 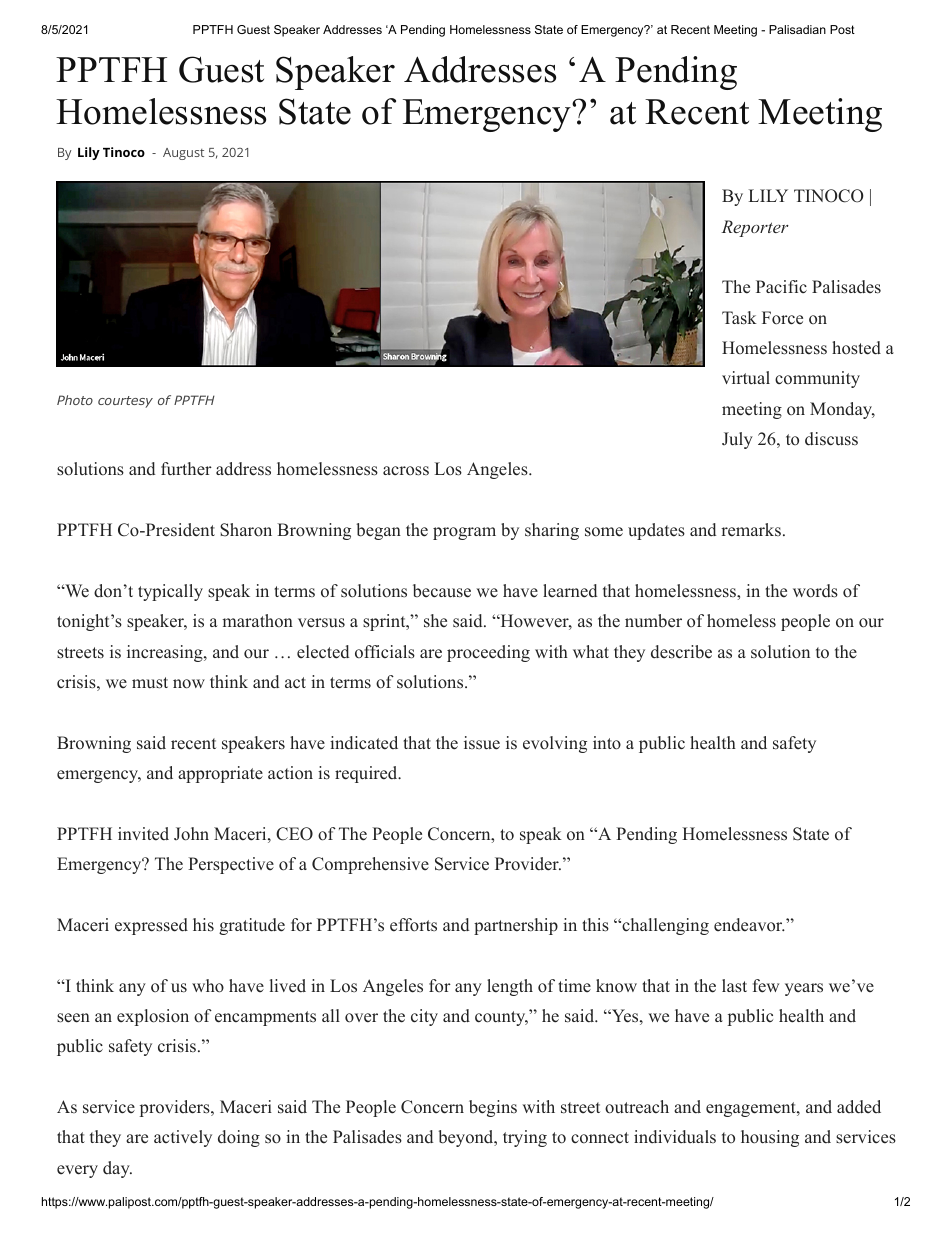 What do you see at coordinates (186, 469) in the screenshot?
I see `further` at bounding box center [186, 469].
